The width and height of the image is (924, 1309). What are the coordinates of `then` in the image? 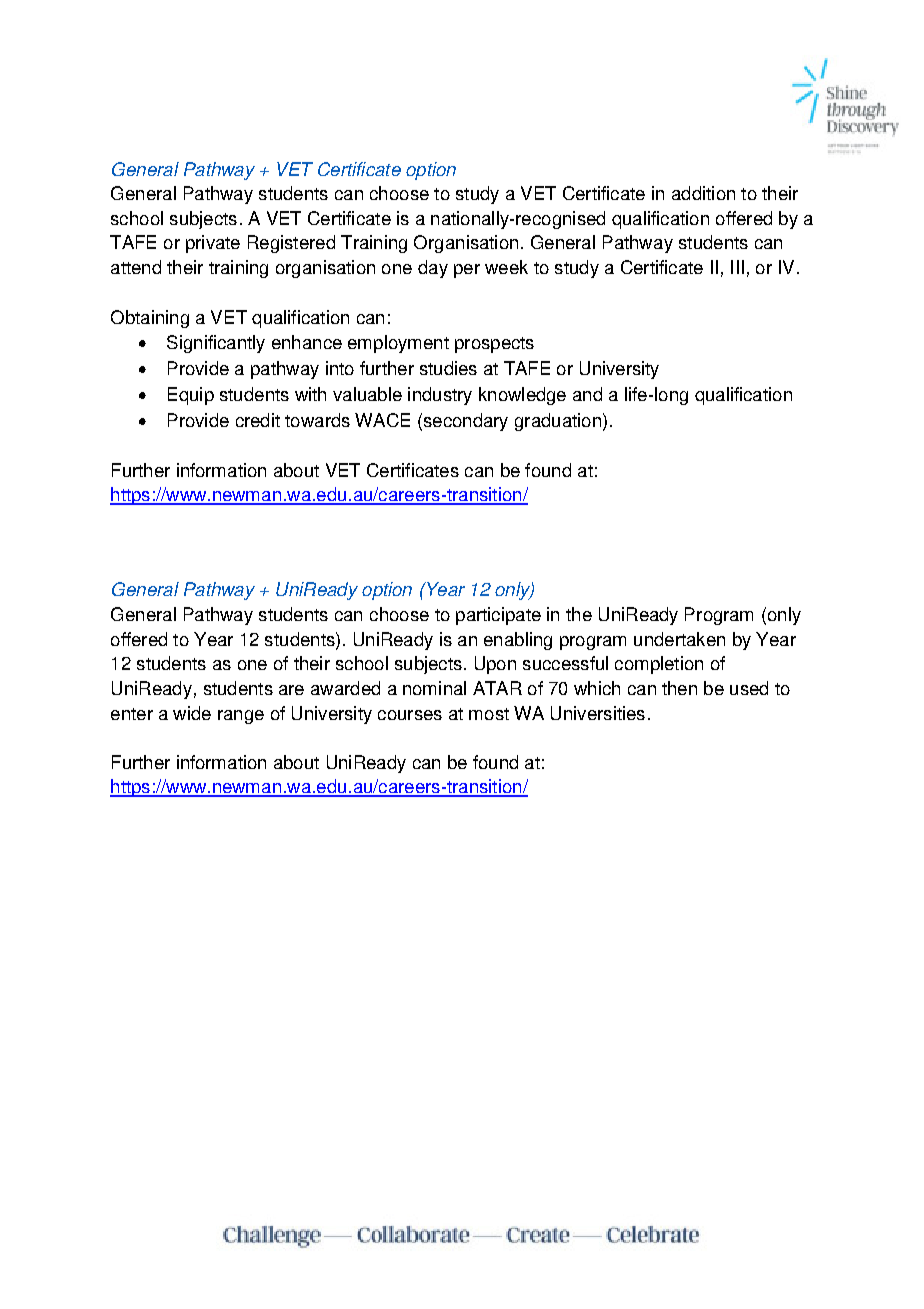 It's located at (679, 688).
